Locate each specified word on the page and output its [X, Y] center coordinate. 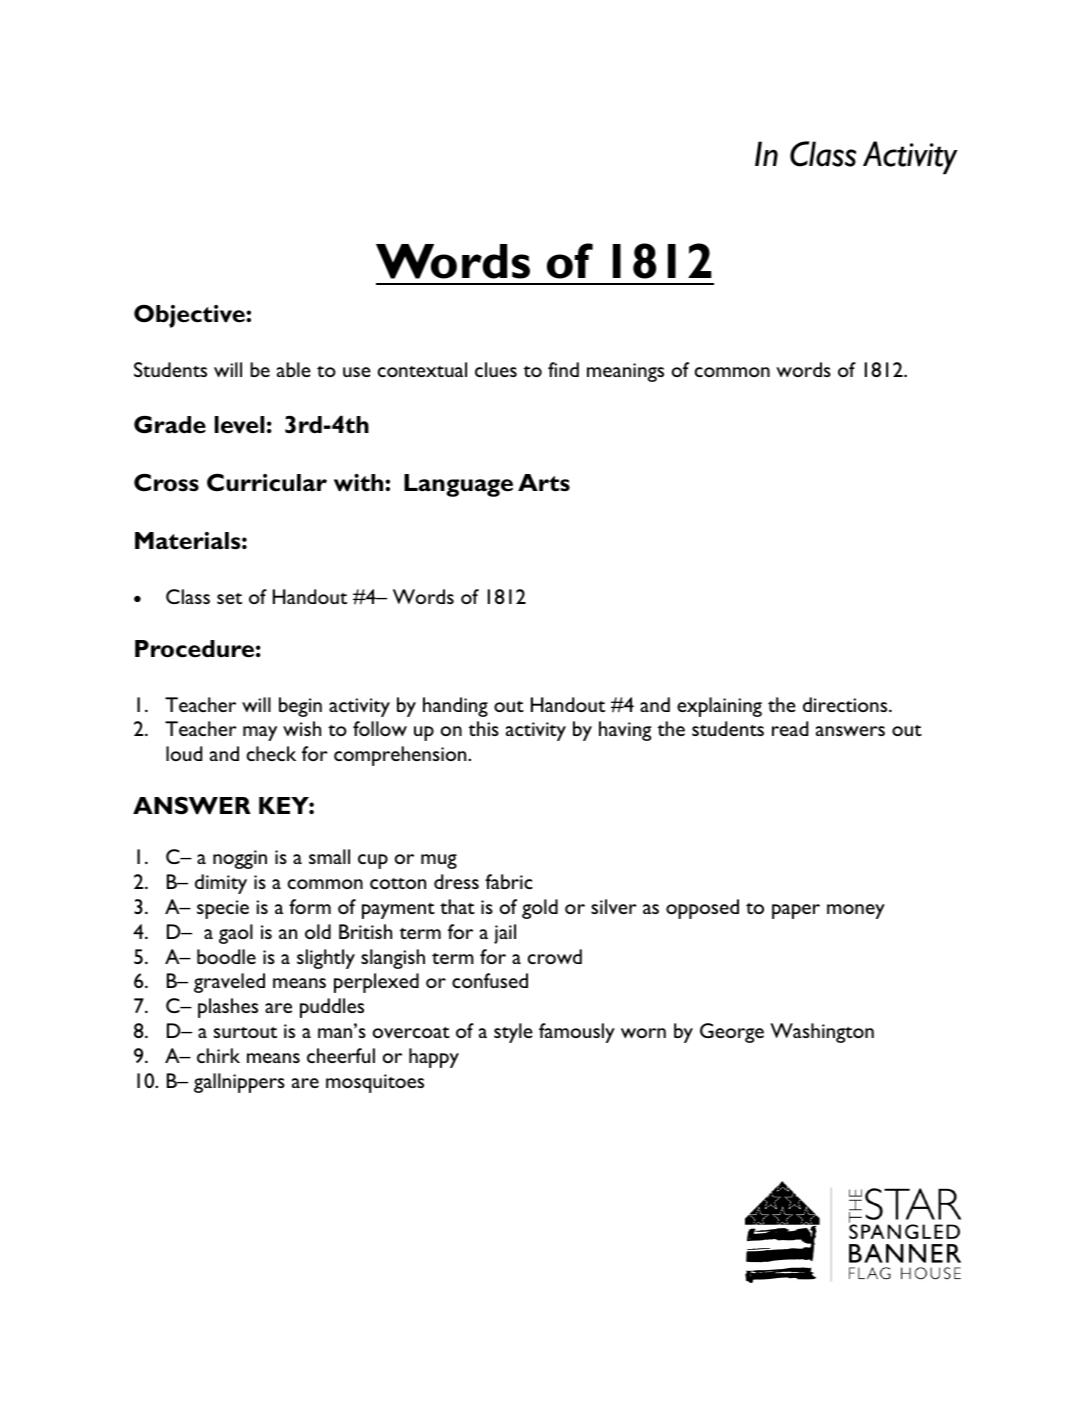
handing [455, 707]
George [732, 1033]
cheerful [341, 1055]
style [513, 1033]
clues [496, 369]
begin [300, 707]
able [294, 369]
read [790, 728]
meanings [625, 372]
